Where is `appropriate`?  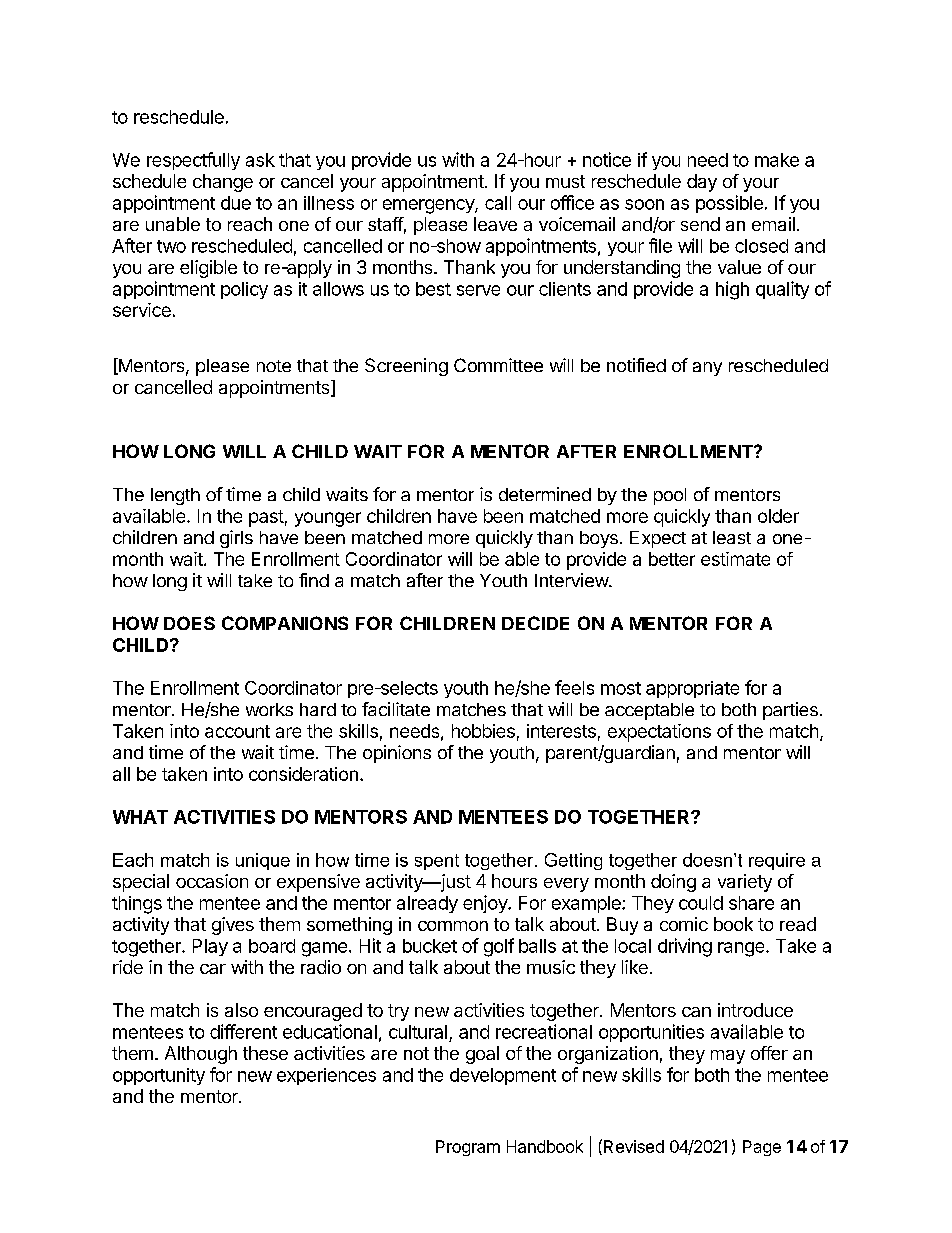 appropriate is located at coordinates (692, 689).
